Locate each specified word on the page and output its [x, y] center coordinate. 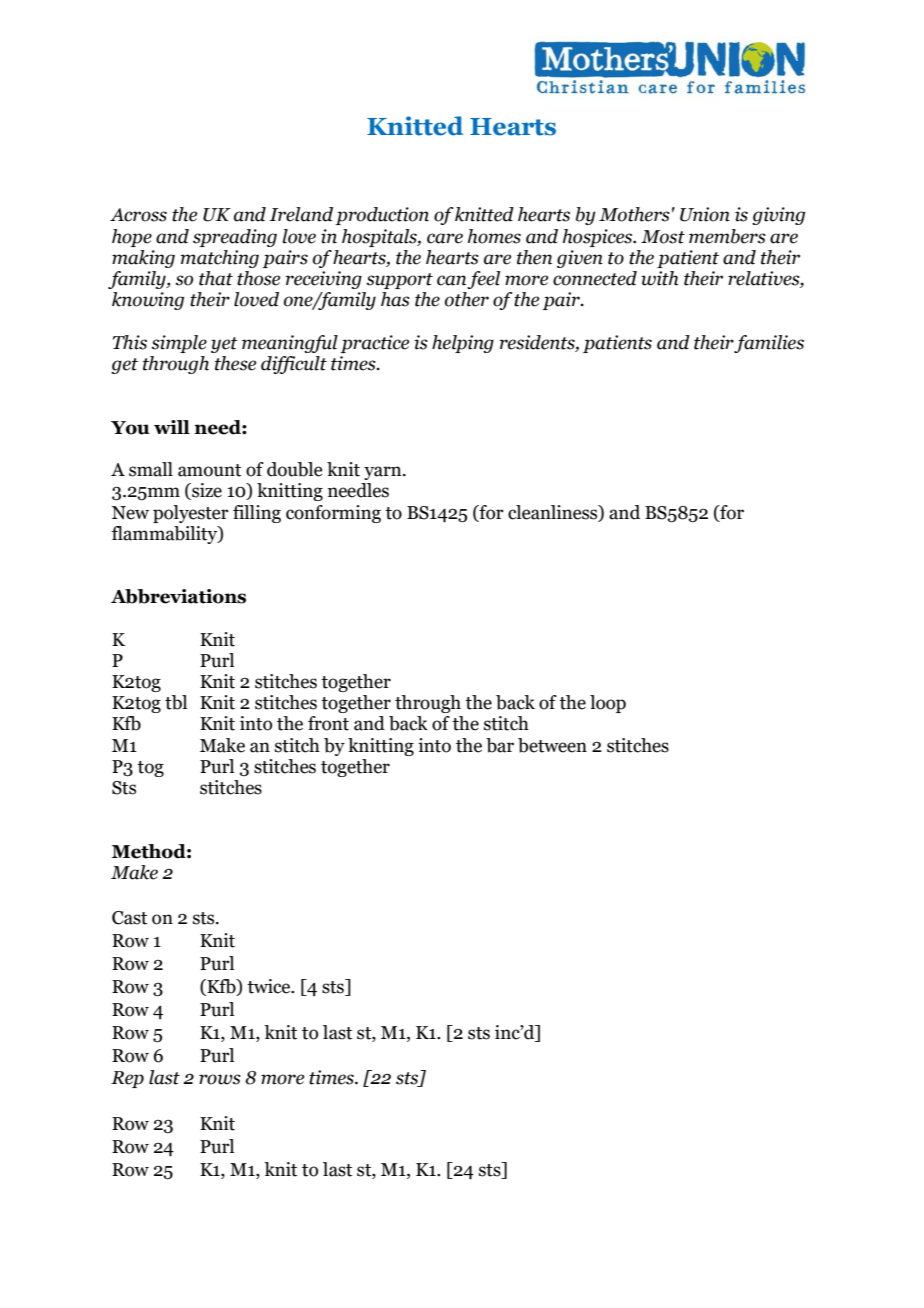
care [445, 238]
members [727, 236]
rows [220, 1079]
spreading [235, 238]
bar [500, 745]
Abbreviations [178, 596]
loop [608, 704]
